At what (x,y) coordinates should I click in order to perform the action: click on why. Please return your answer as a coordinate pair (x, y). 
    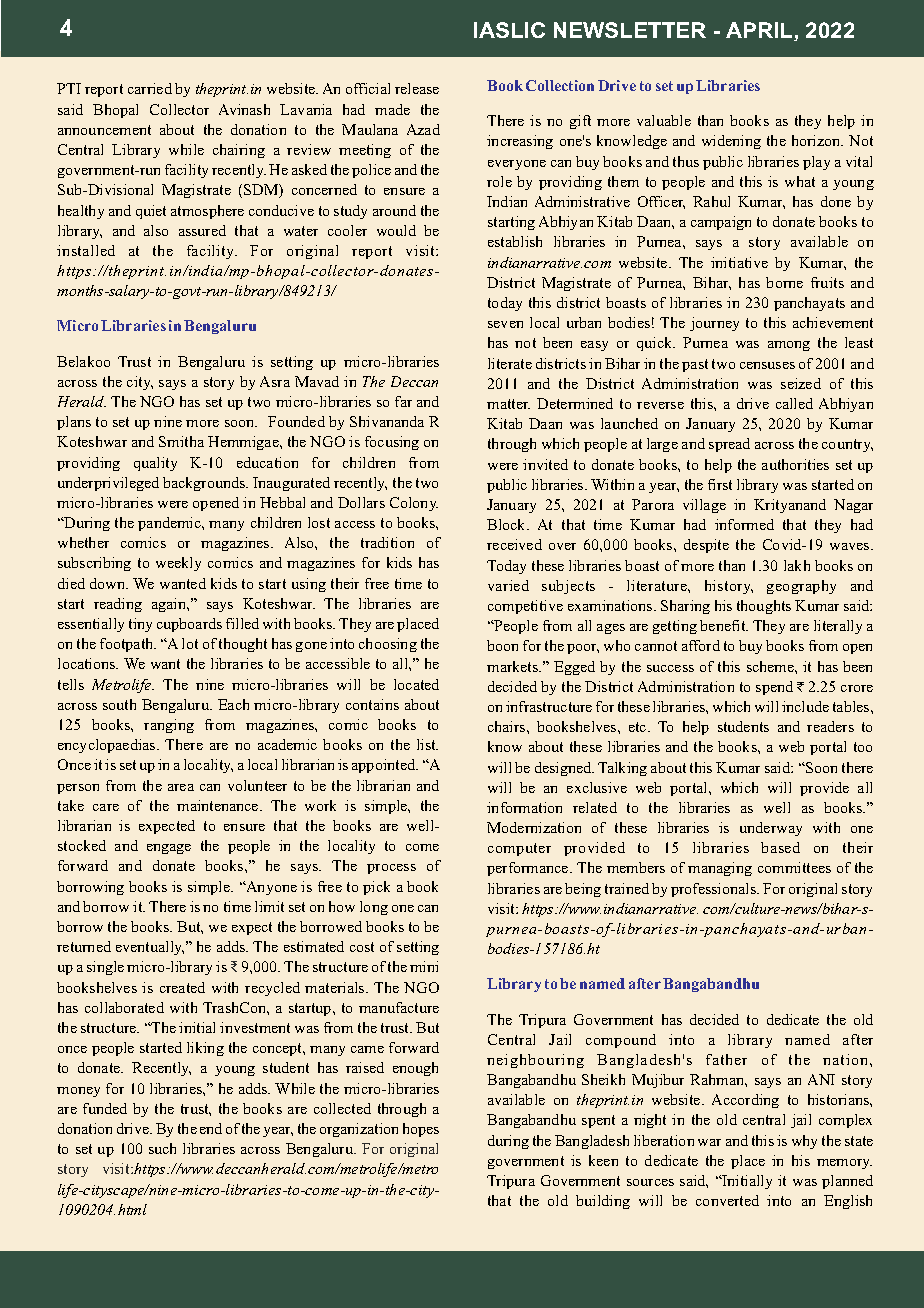
    Looking at the image, I should click on (804, 1142).
